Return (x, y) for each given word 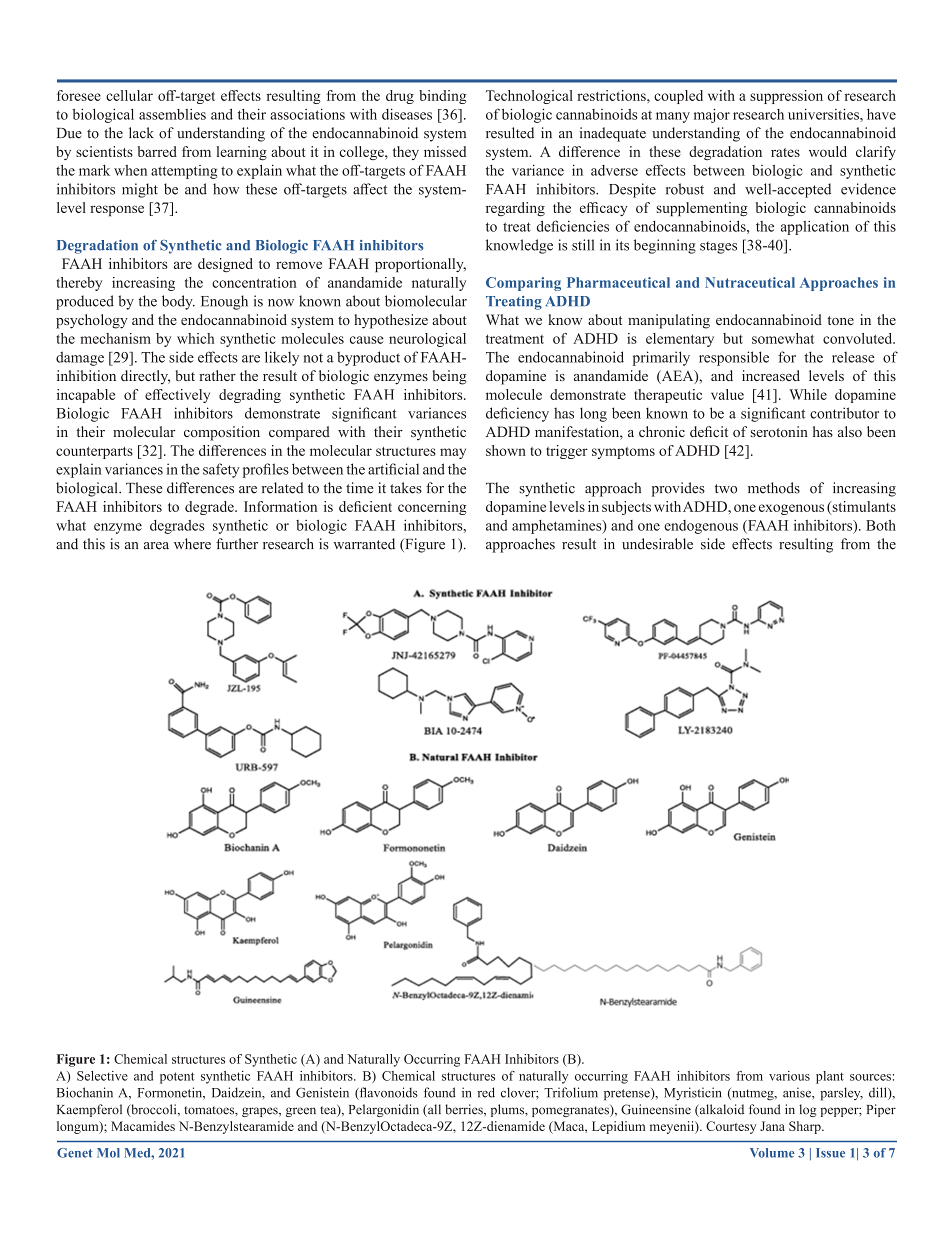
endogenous (701, 527)
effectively (177, 396)
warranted (364, 544)
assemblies (172, 114)
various (789, 1076)
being (450, 377)
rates (785, 152)
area (156, 546)
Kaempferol (89, 1110)
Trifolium (571, 1092)
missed (445, 151)
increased (771, 375)
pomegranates (571, 1111)
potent (177, 1078)
